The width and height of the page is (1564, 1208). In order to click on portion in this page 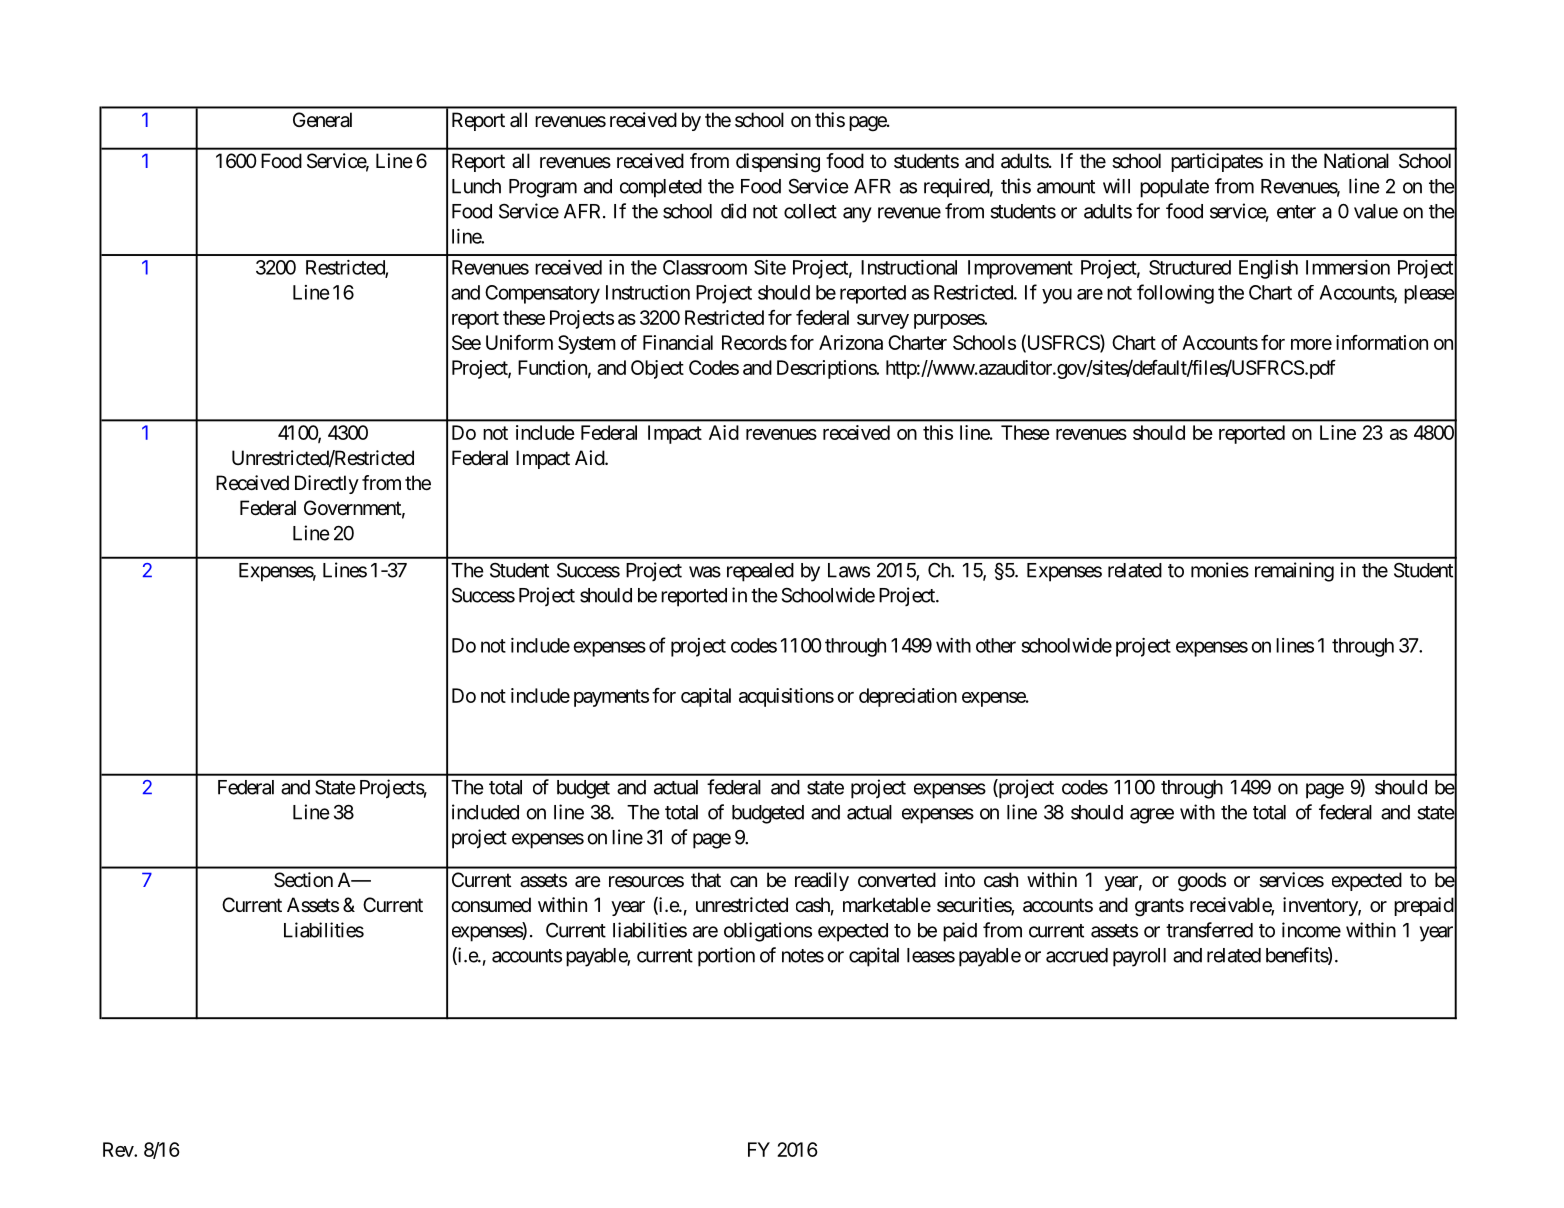, I will do `click(726, 957)`.
